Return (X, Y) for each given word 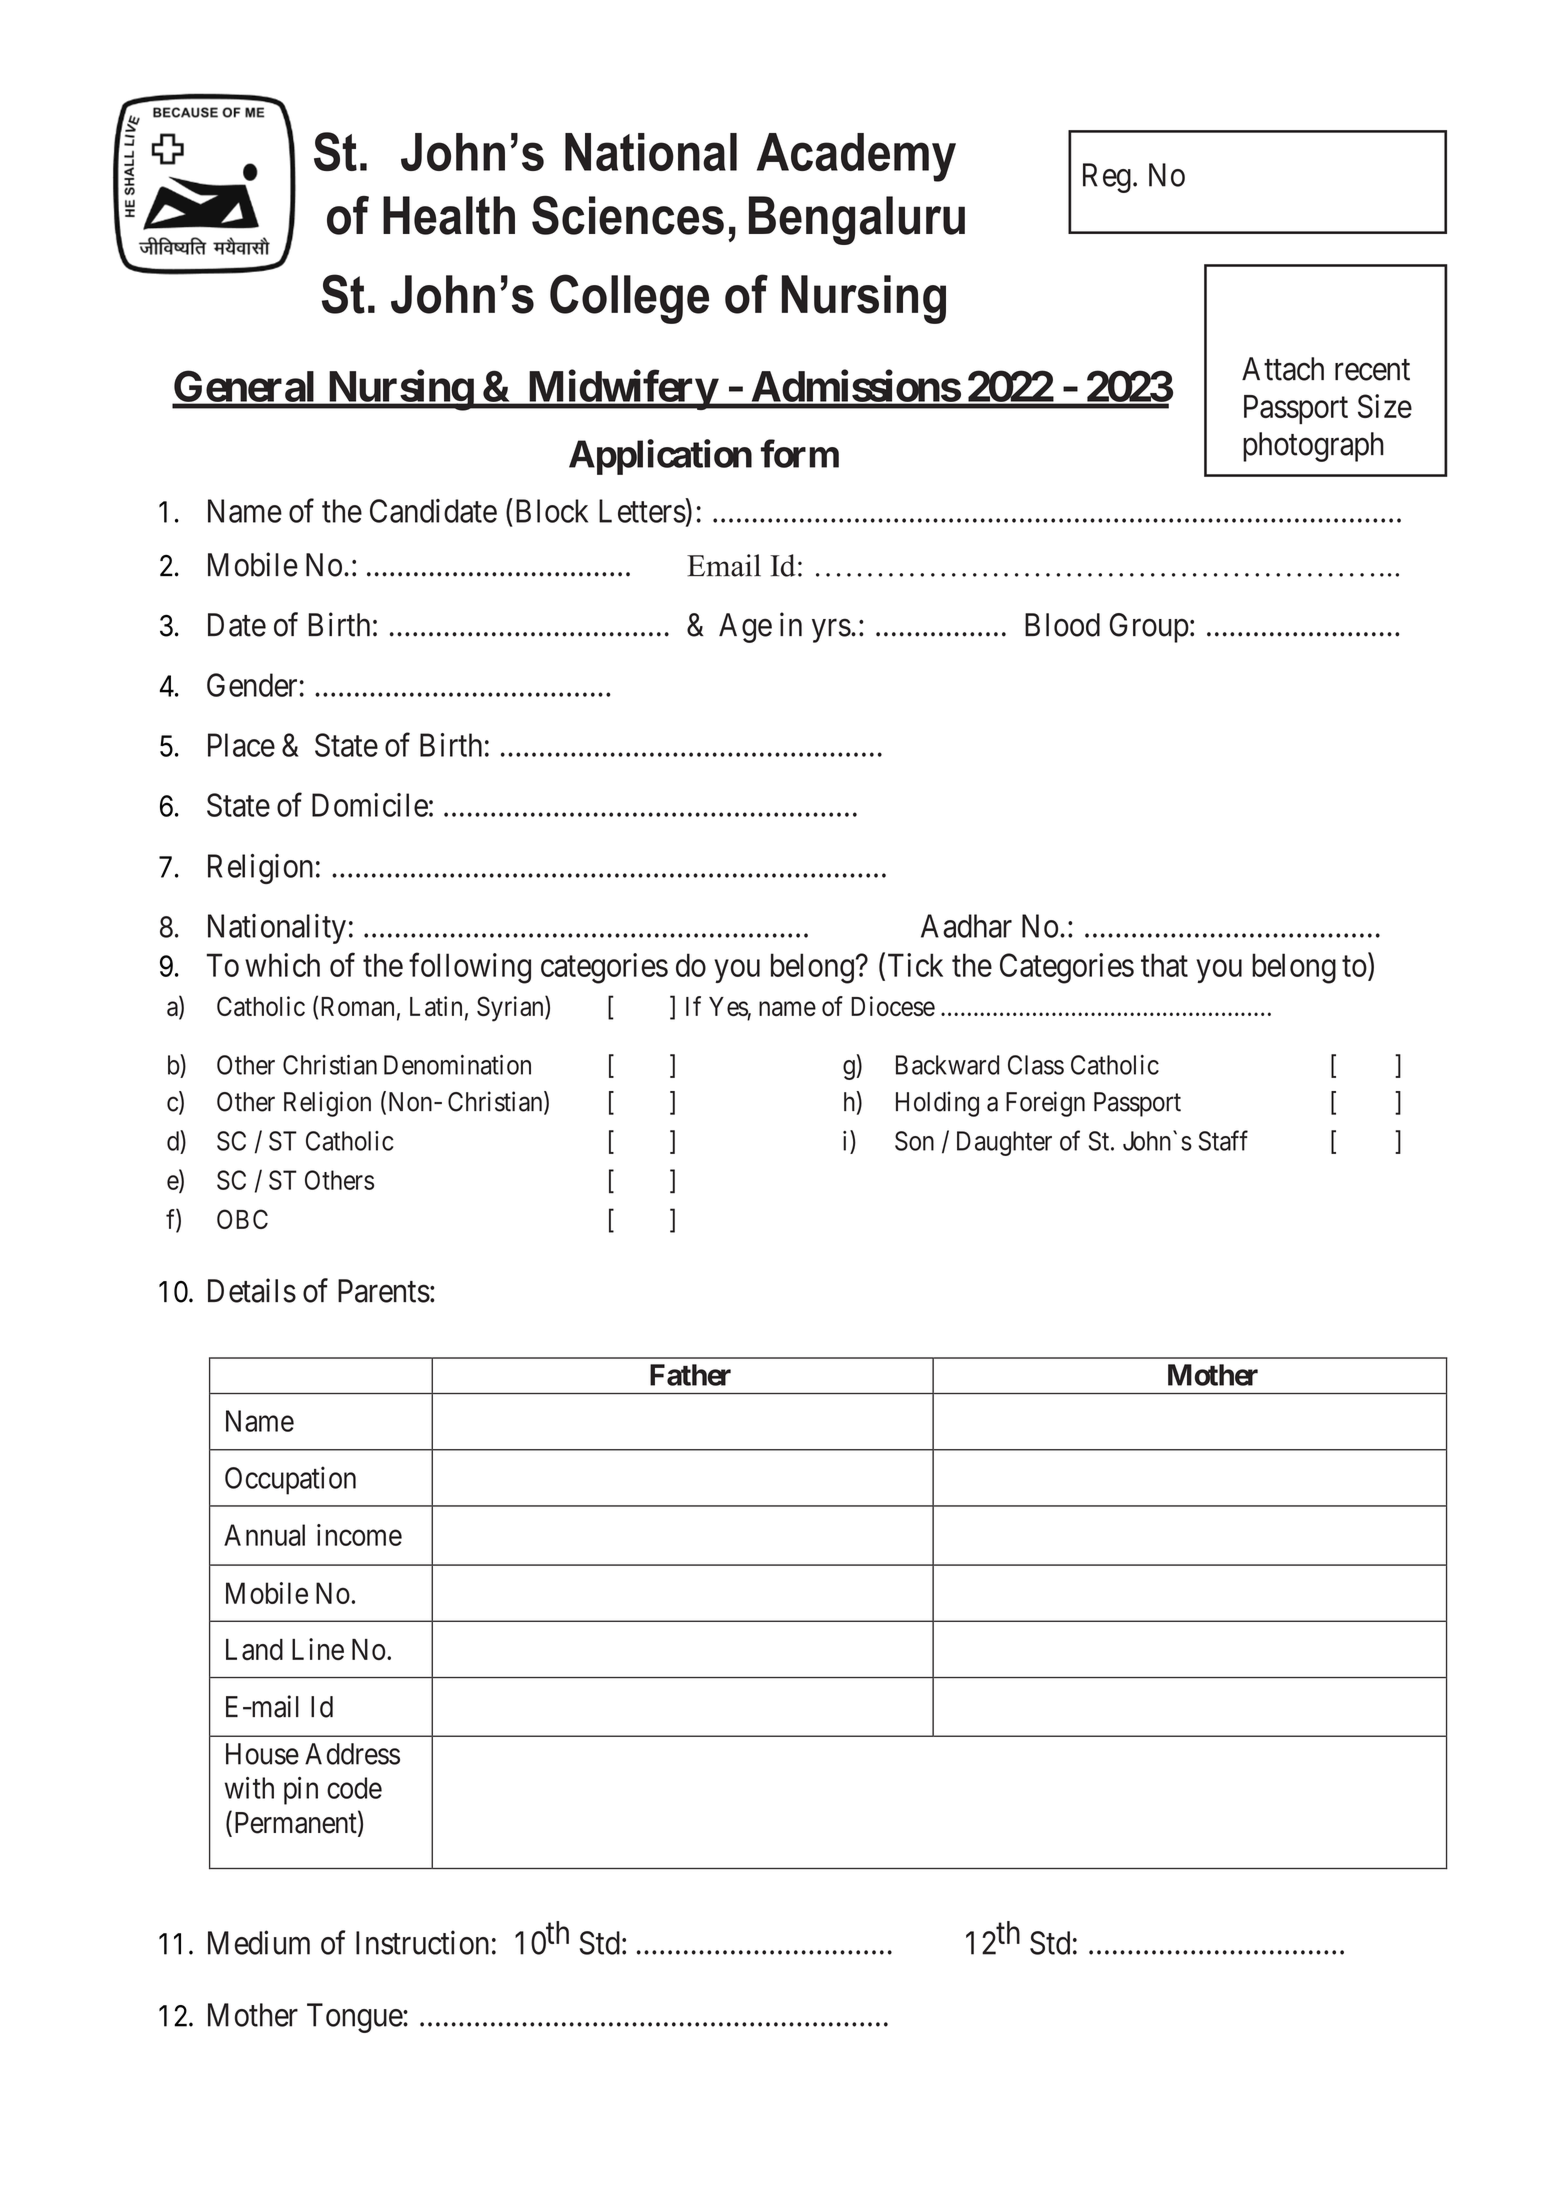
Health (449, 215)
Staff (1223, 1140)
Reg (1107, 178)
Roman (357, 1006)
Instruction (422, 1942)
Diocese (893, 1006)
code (354, 1788)
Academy (856, 157)
